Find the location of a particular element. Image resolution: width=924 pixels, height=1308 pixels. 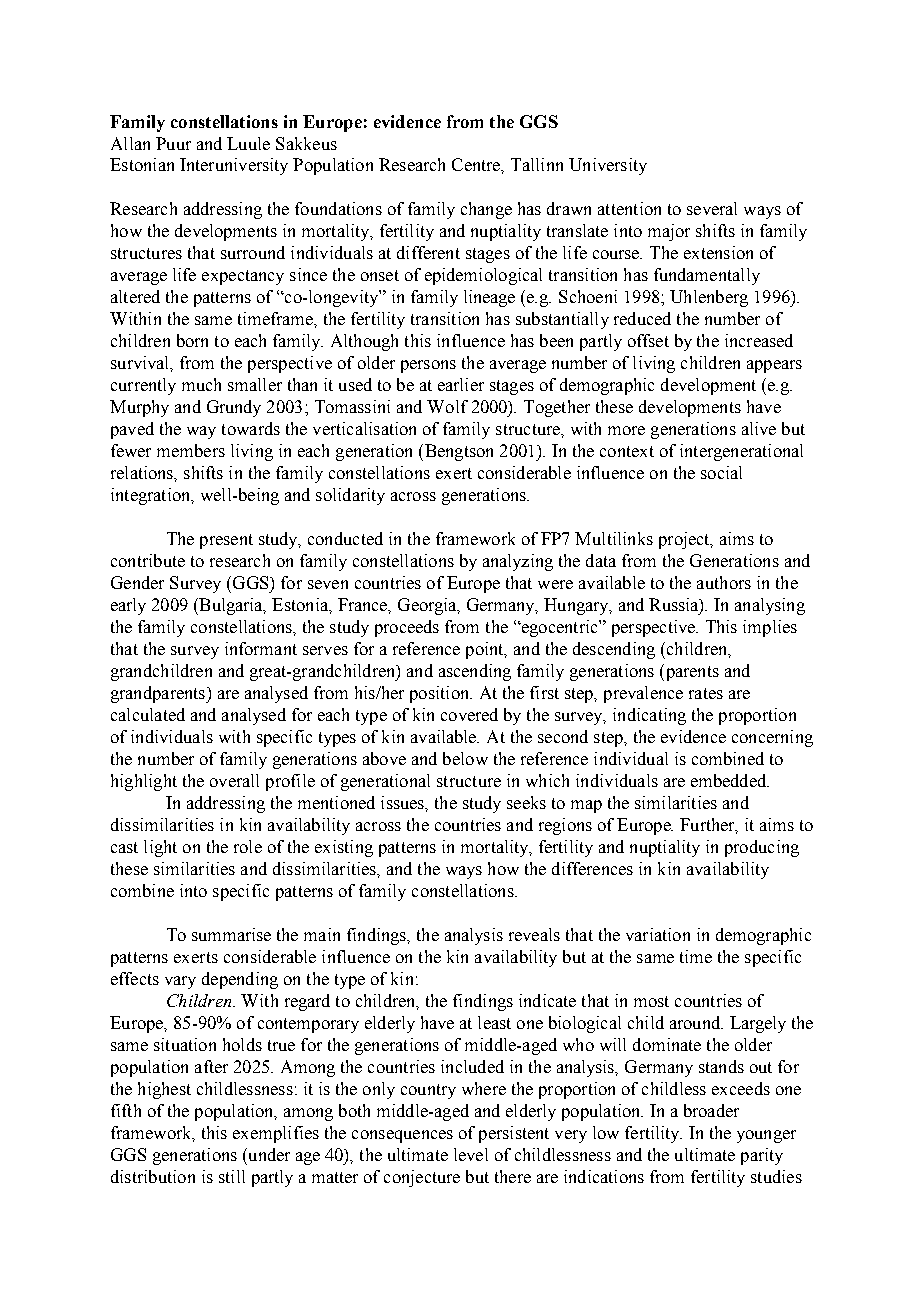

informant is located at coordinates (261, 648).
